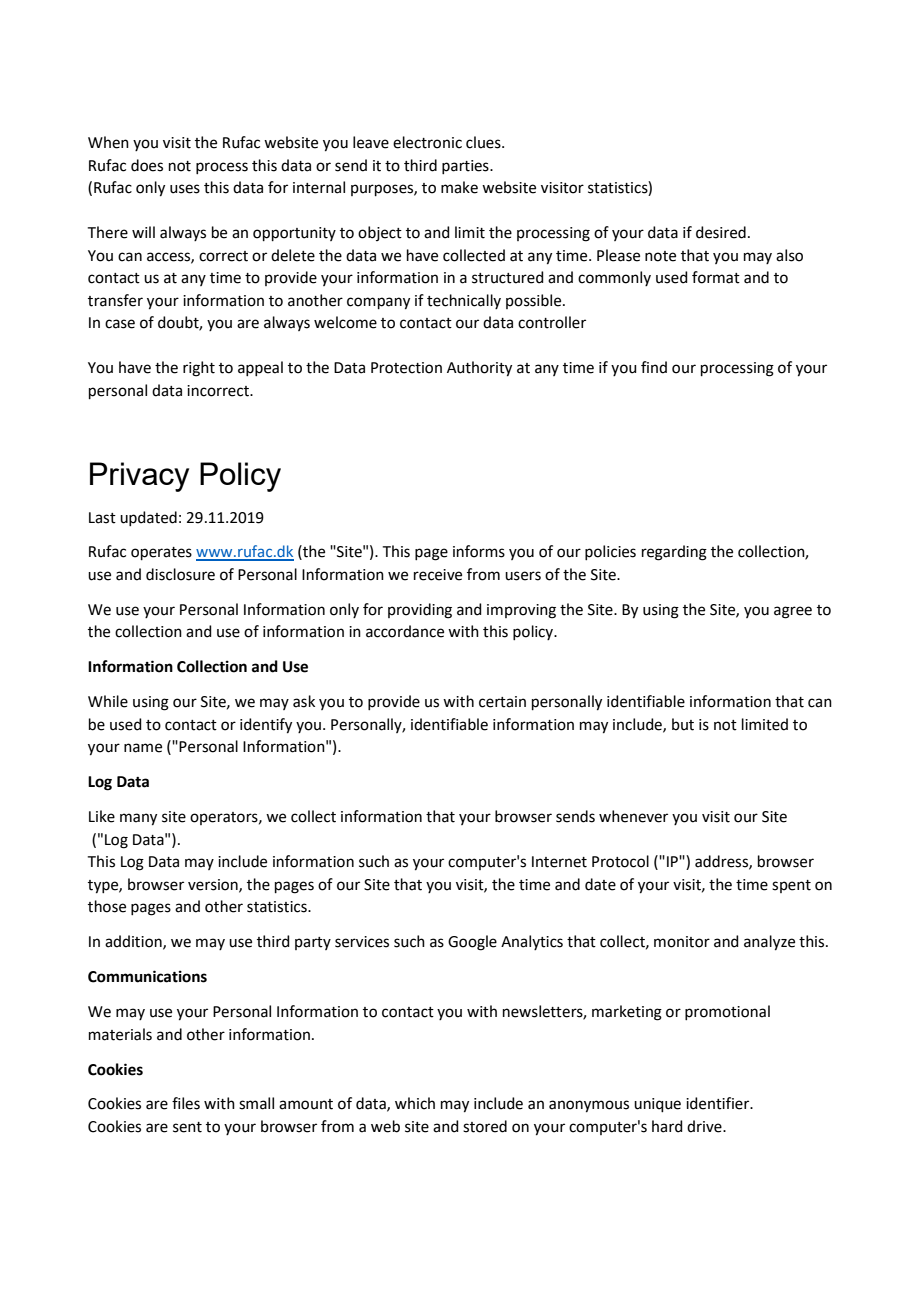 This screenshot has height=1308, width=924. Describe the element at coordinates (466, 167) in the screenshot. I see `parties` at that location.
